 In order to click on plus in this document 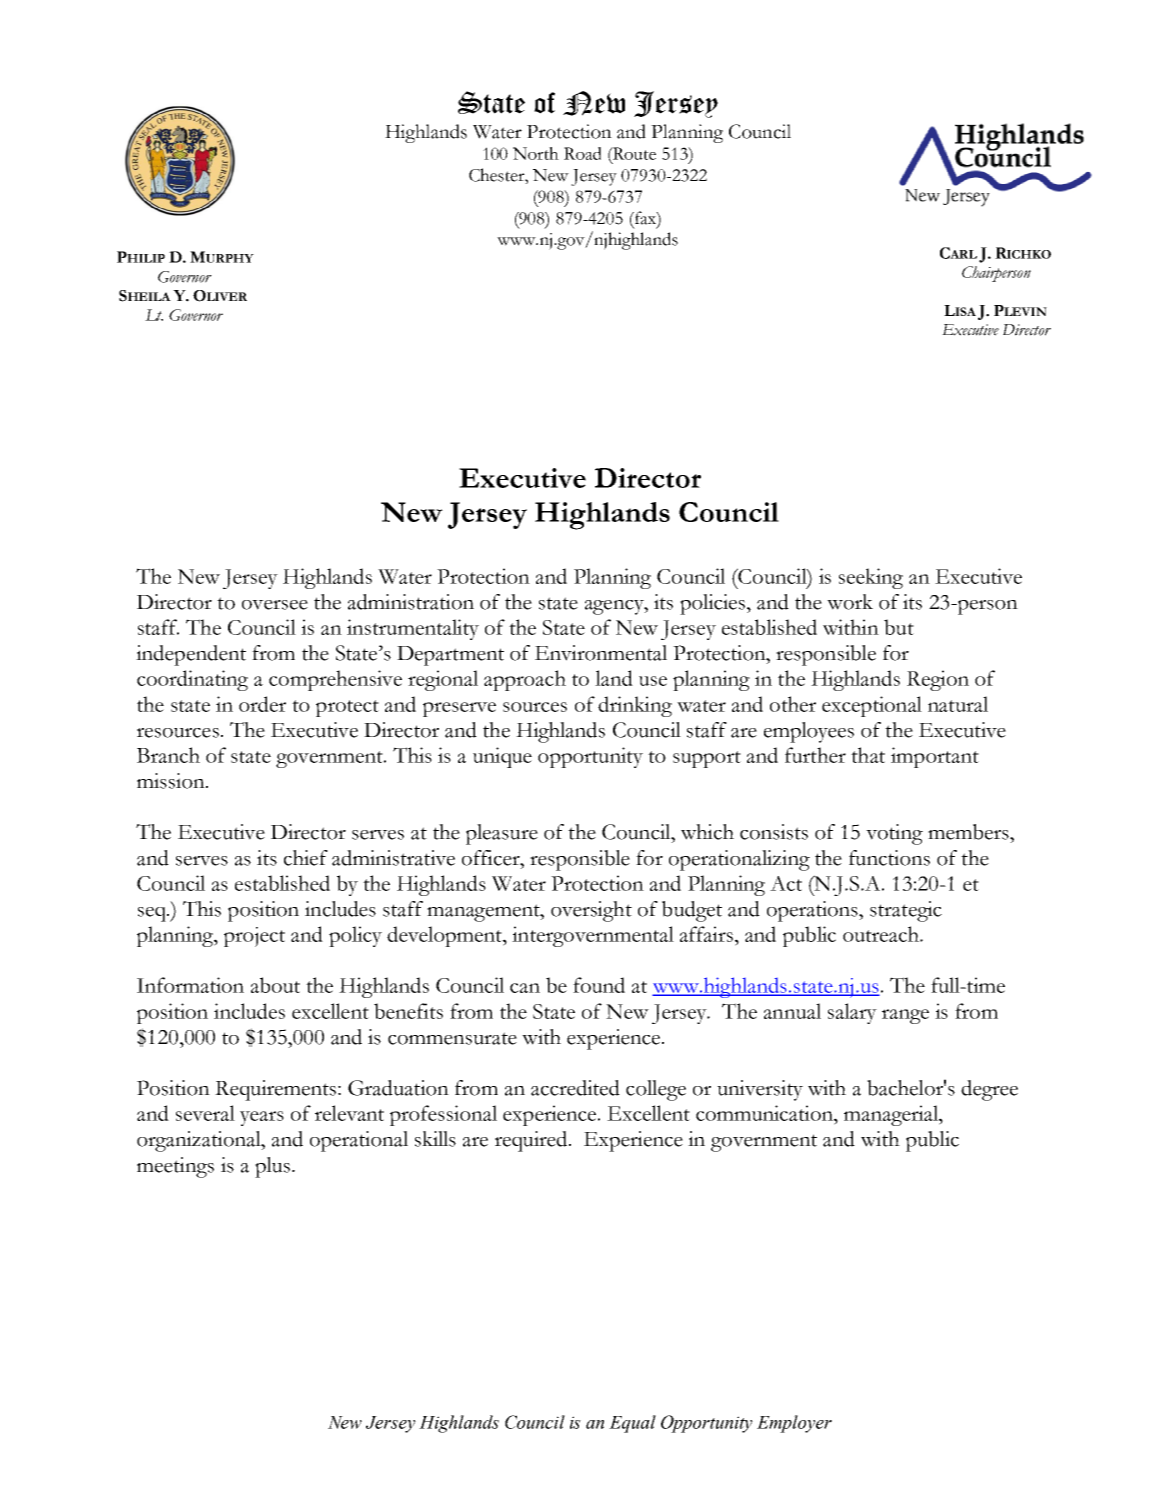, I will do `click(274, 1167)`.
